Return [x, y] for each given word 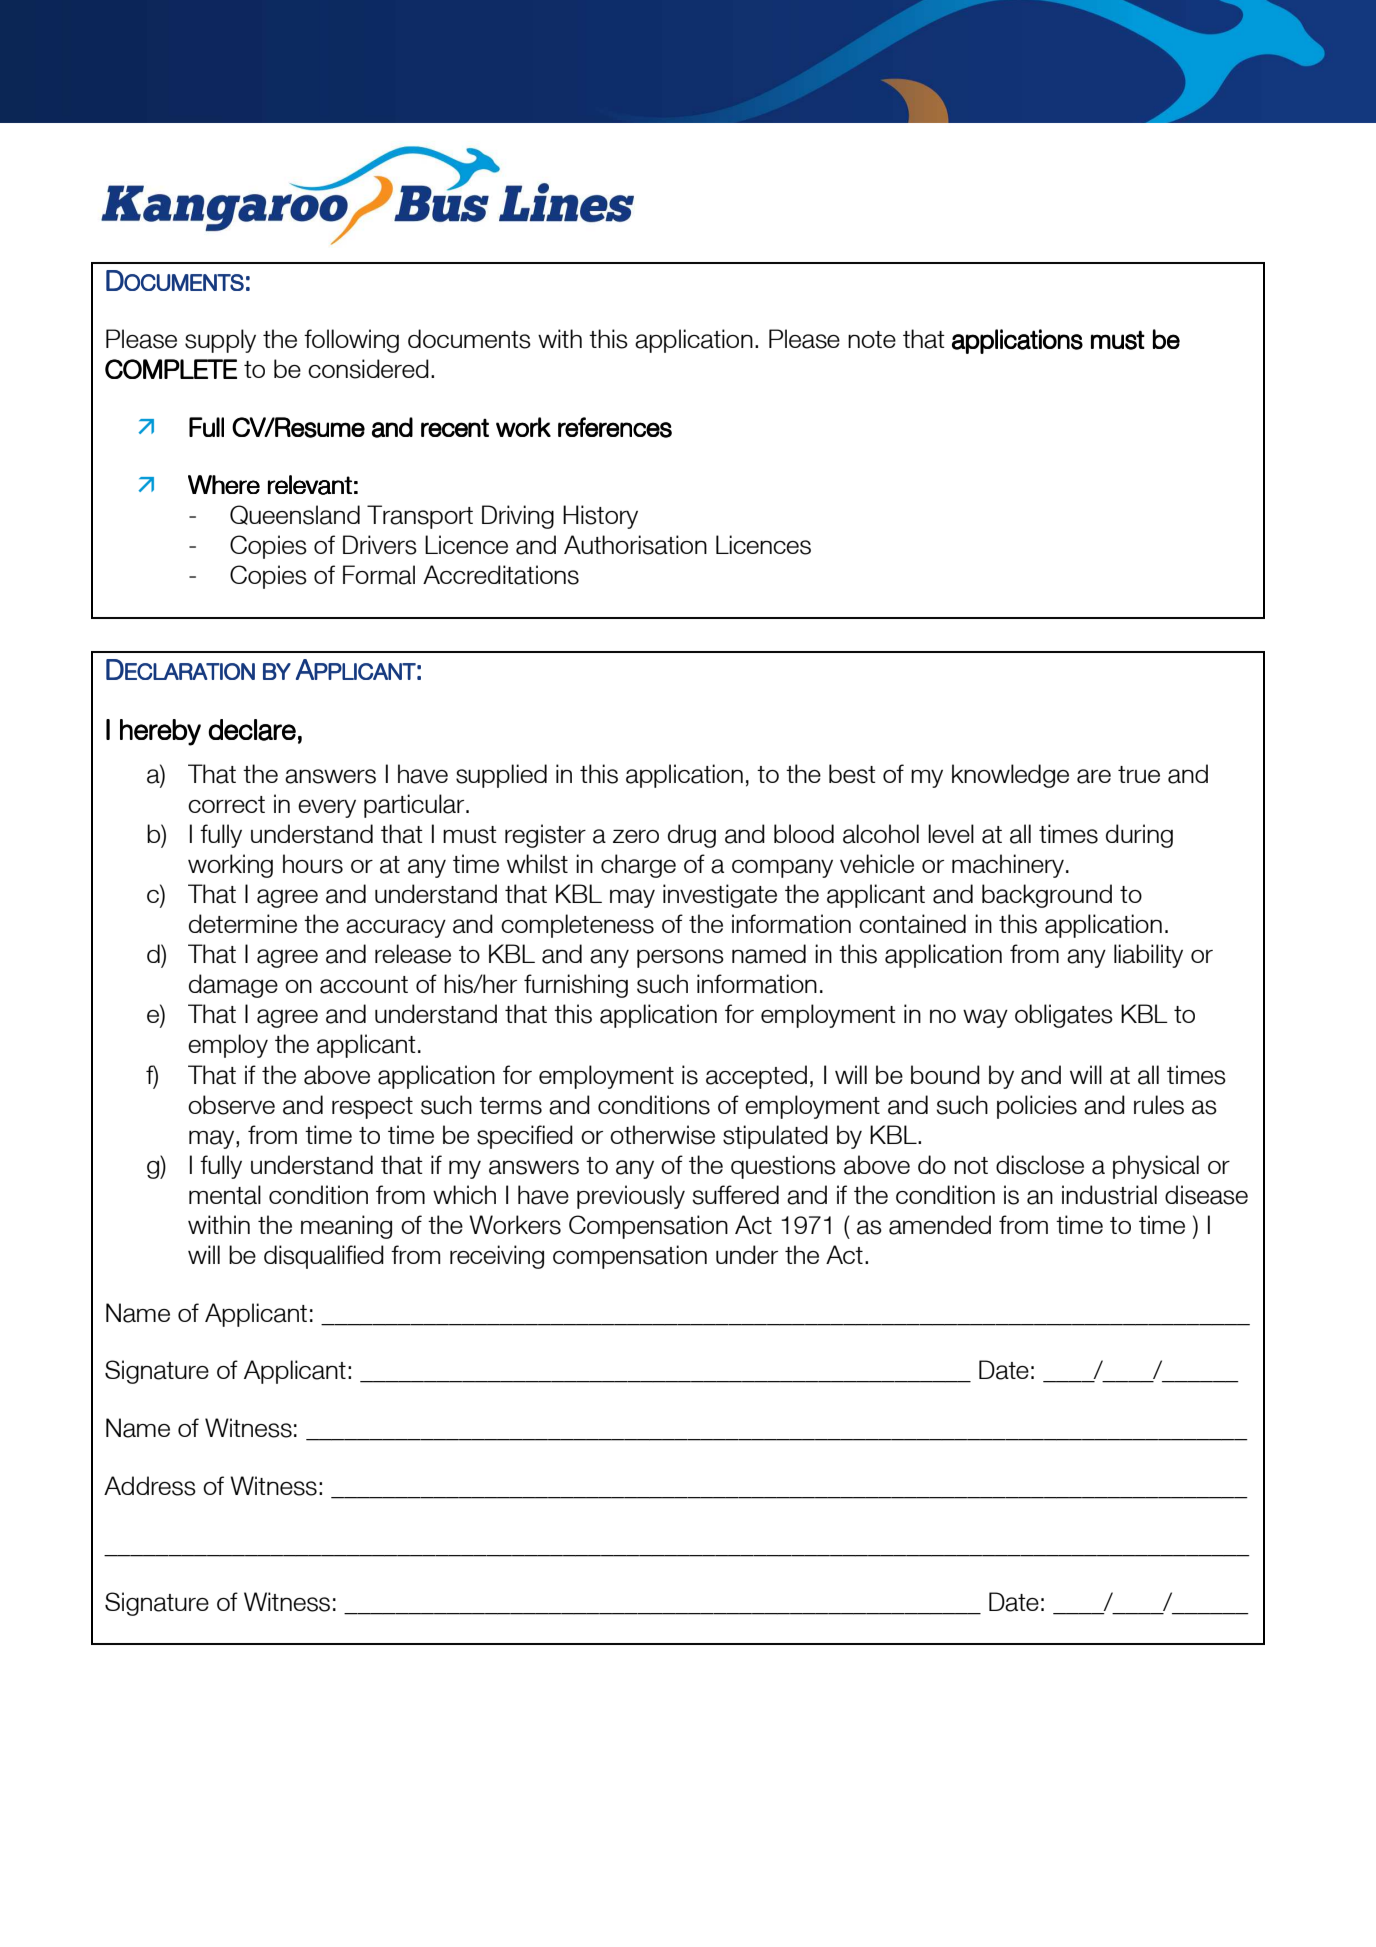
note [872, 339]
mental [225, 1195]
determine [243, 923]
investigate [720, 896]
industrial [1109, 1195]
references [615, 427]
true [1139, 774]
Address [150, 1486]
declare [252, 730]
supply [220, 341]
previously [631, 1197]
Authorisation [635, 545]
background [1047, 896]
